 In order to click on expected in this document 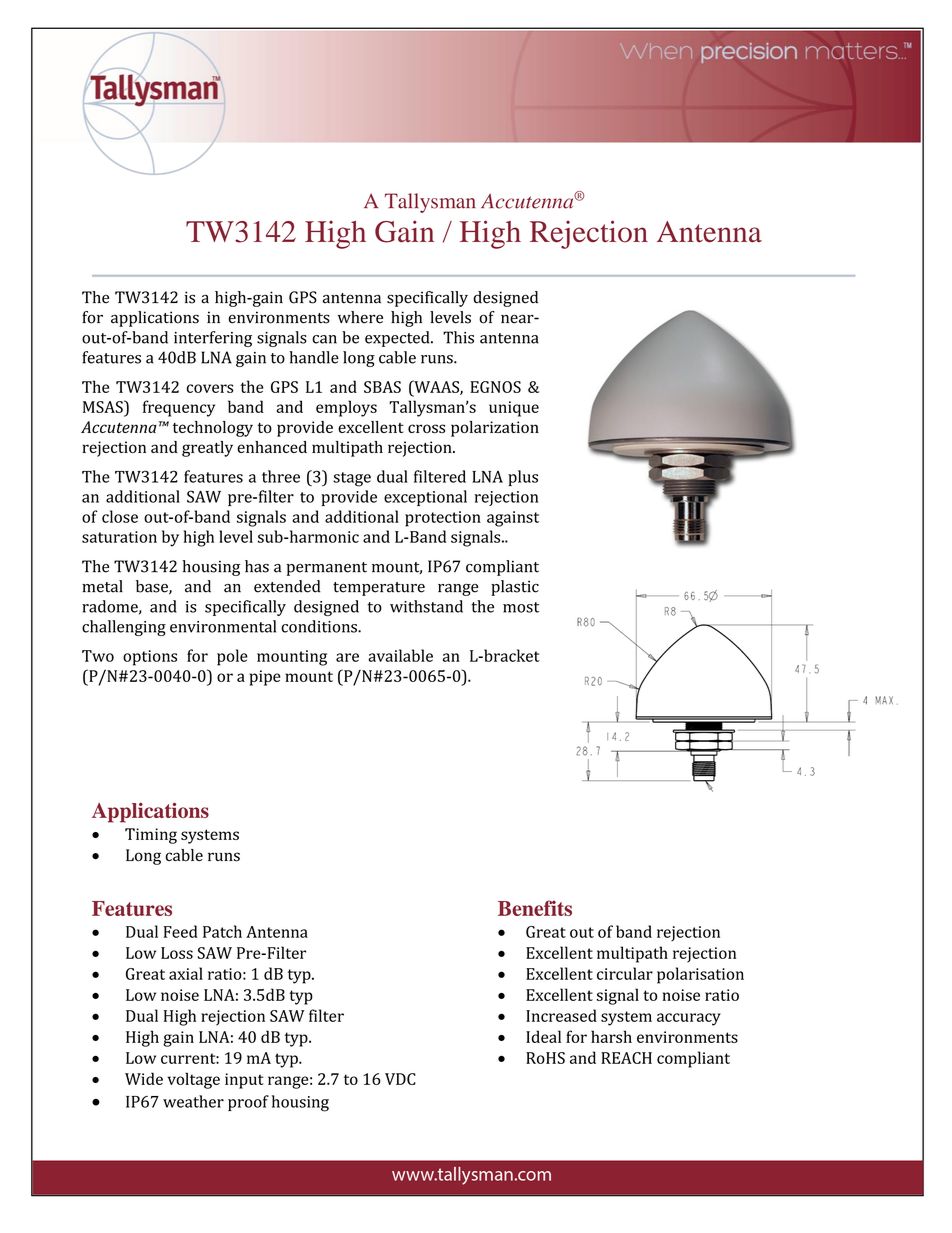, I will do `click(398, 339)`.
